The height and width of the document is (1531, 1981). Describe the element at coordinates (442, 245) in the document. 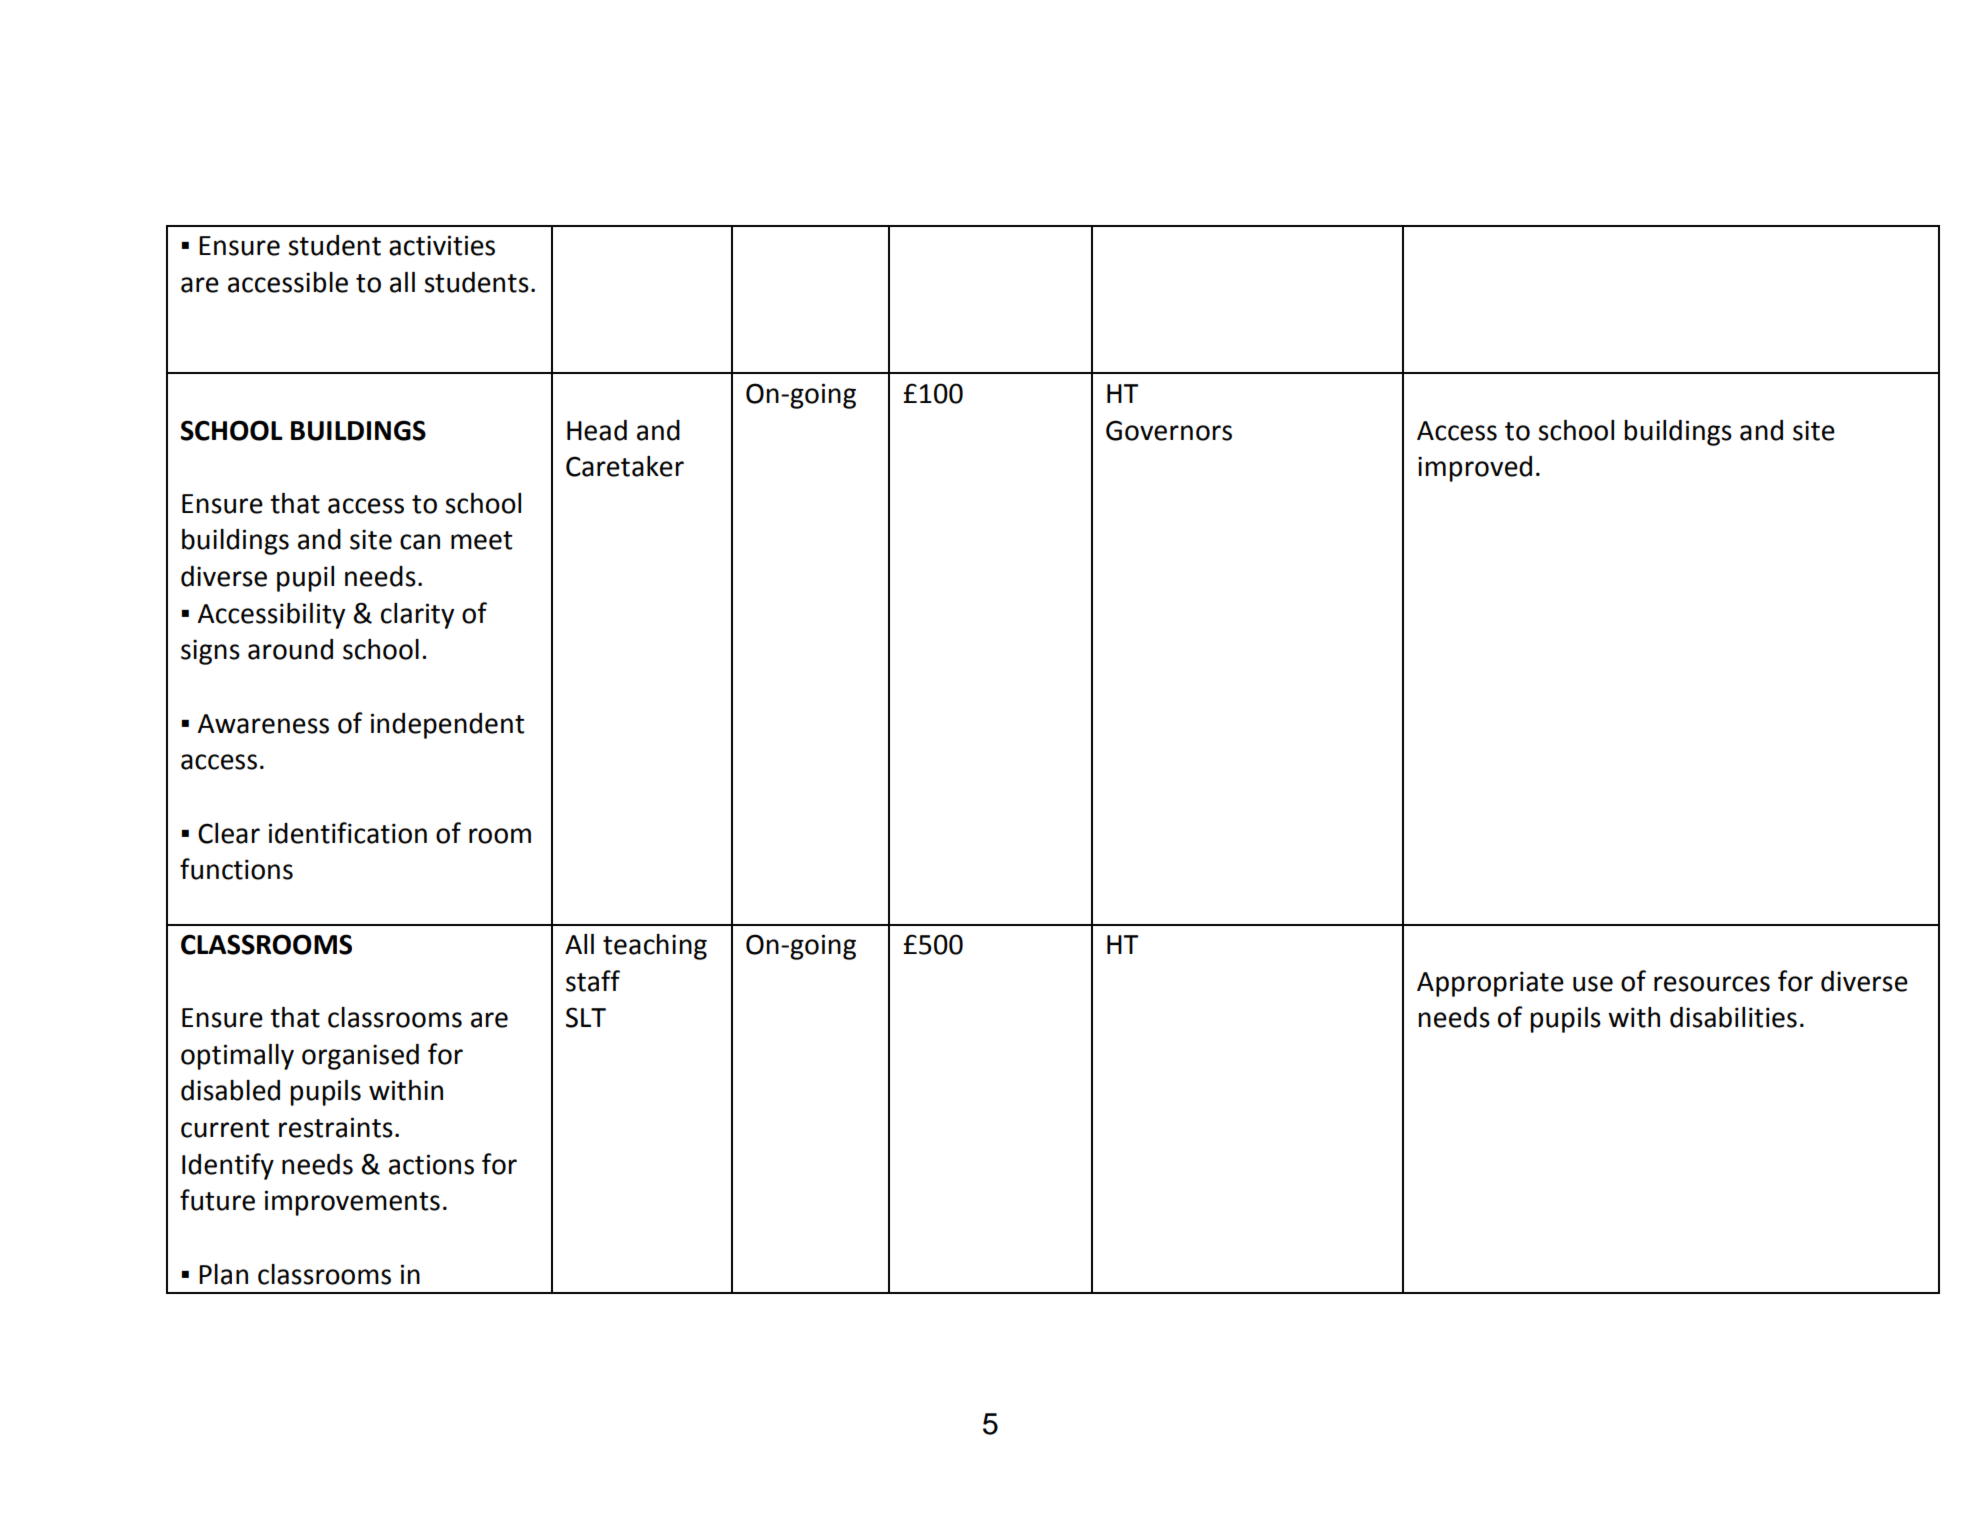

I see `activities` at that location.
